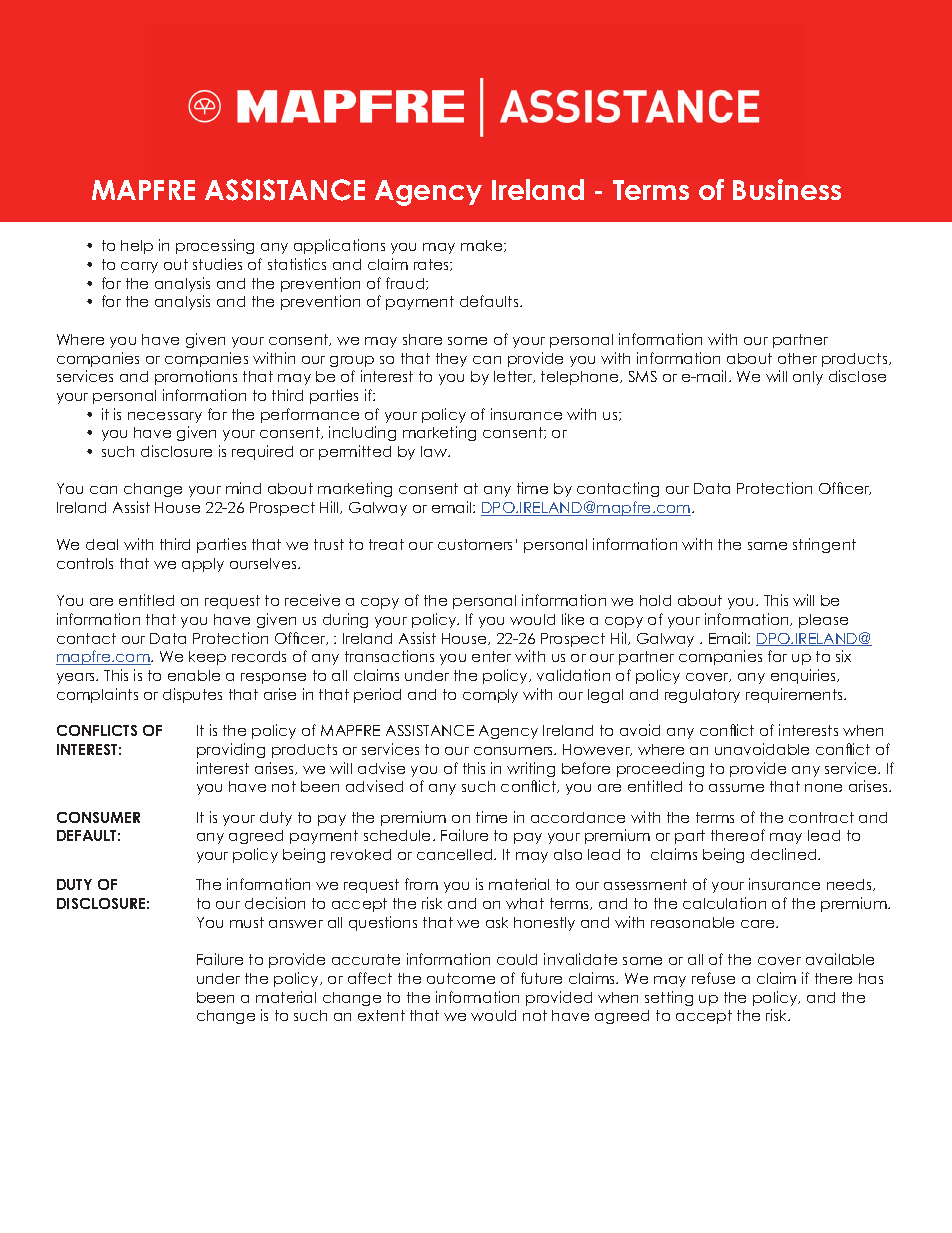  Describe the element at coordinates (531, 769) in the screenshot. I see `writing` at that location.
